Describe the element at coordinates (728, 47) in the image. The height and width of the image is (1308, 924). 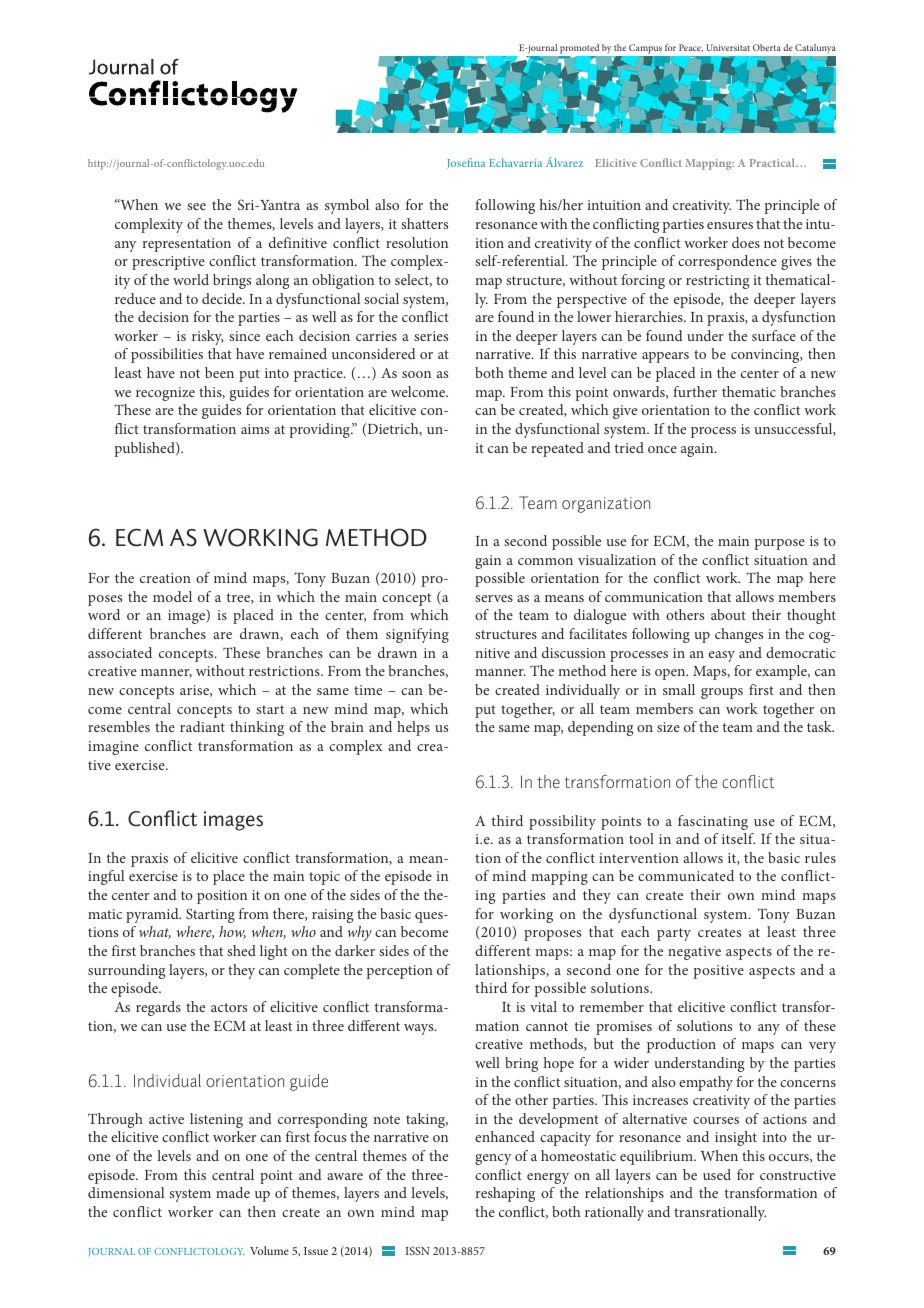
I see `Universitat` at that location.
